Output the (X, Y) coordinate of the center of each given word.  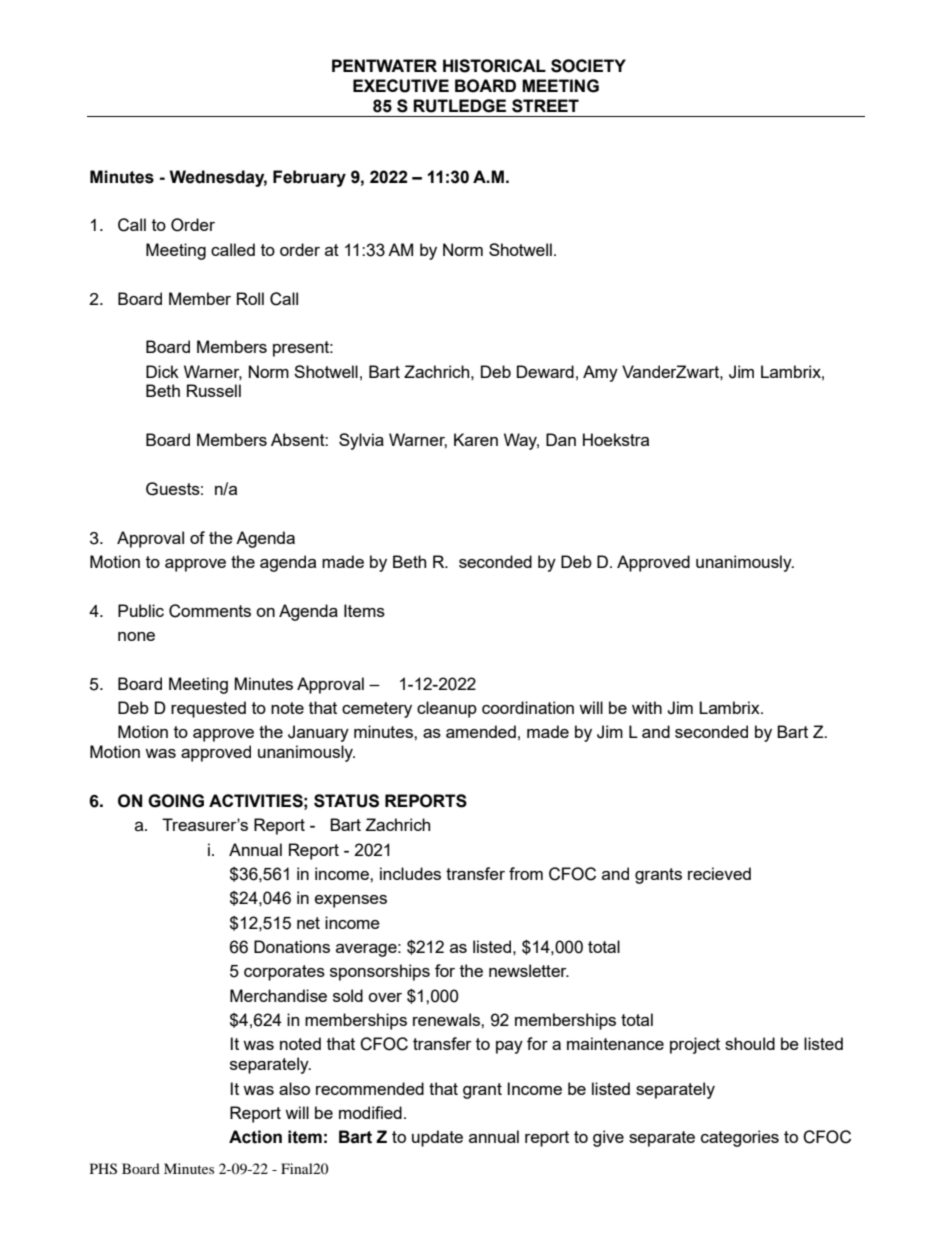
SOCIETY (588, 66)
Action (255, 1137)
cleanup (447, 709)
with (647, 707)
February (309, 178)
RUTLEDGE (459, 106)
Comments (210, 611)
